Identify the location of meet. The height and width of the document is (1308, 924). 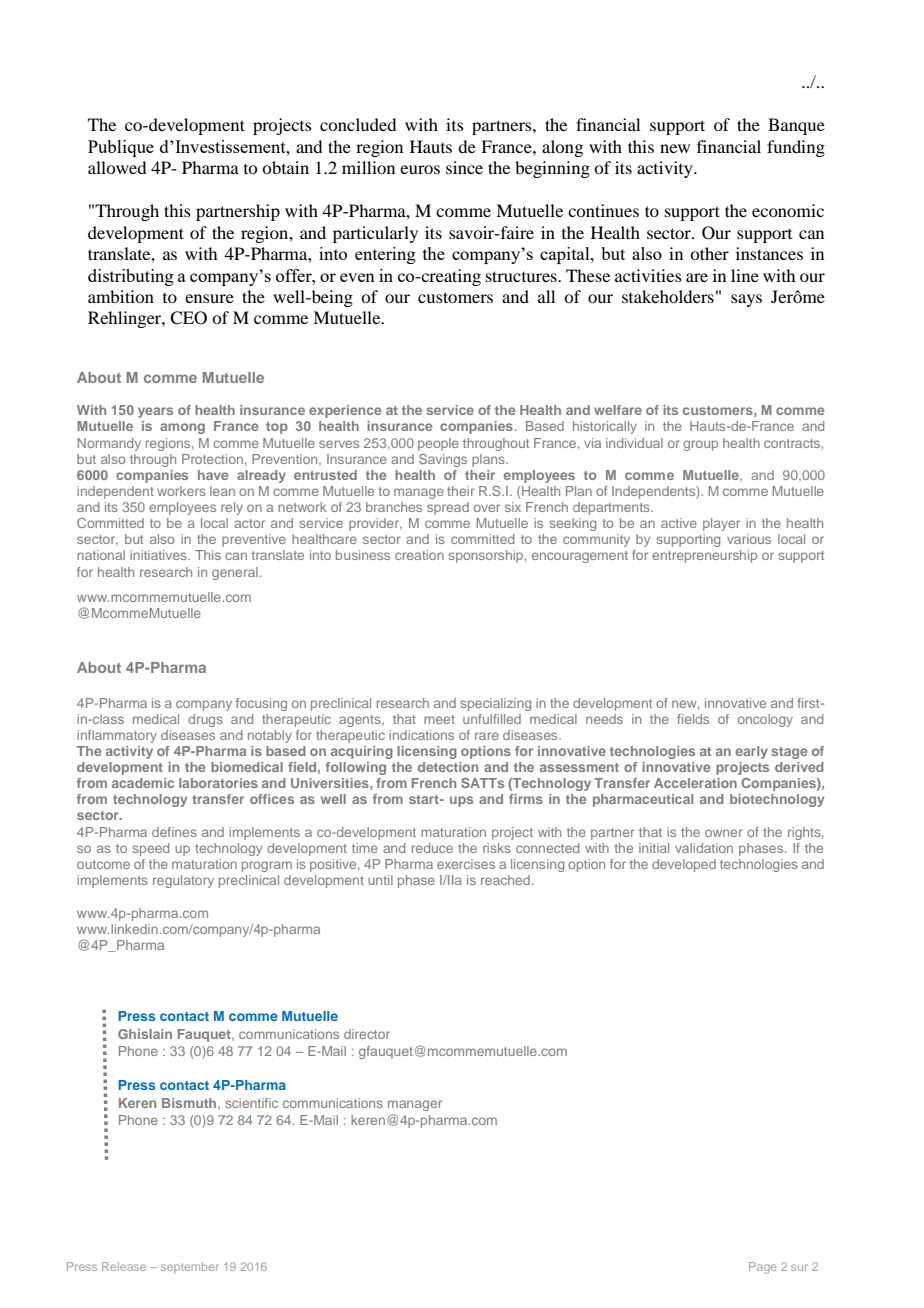
(439, 719).
